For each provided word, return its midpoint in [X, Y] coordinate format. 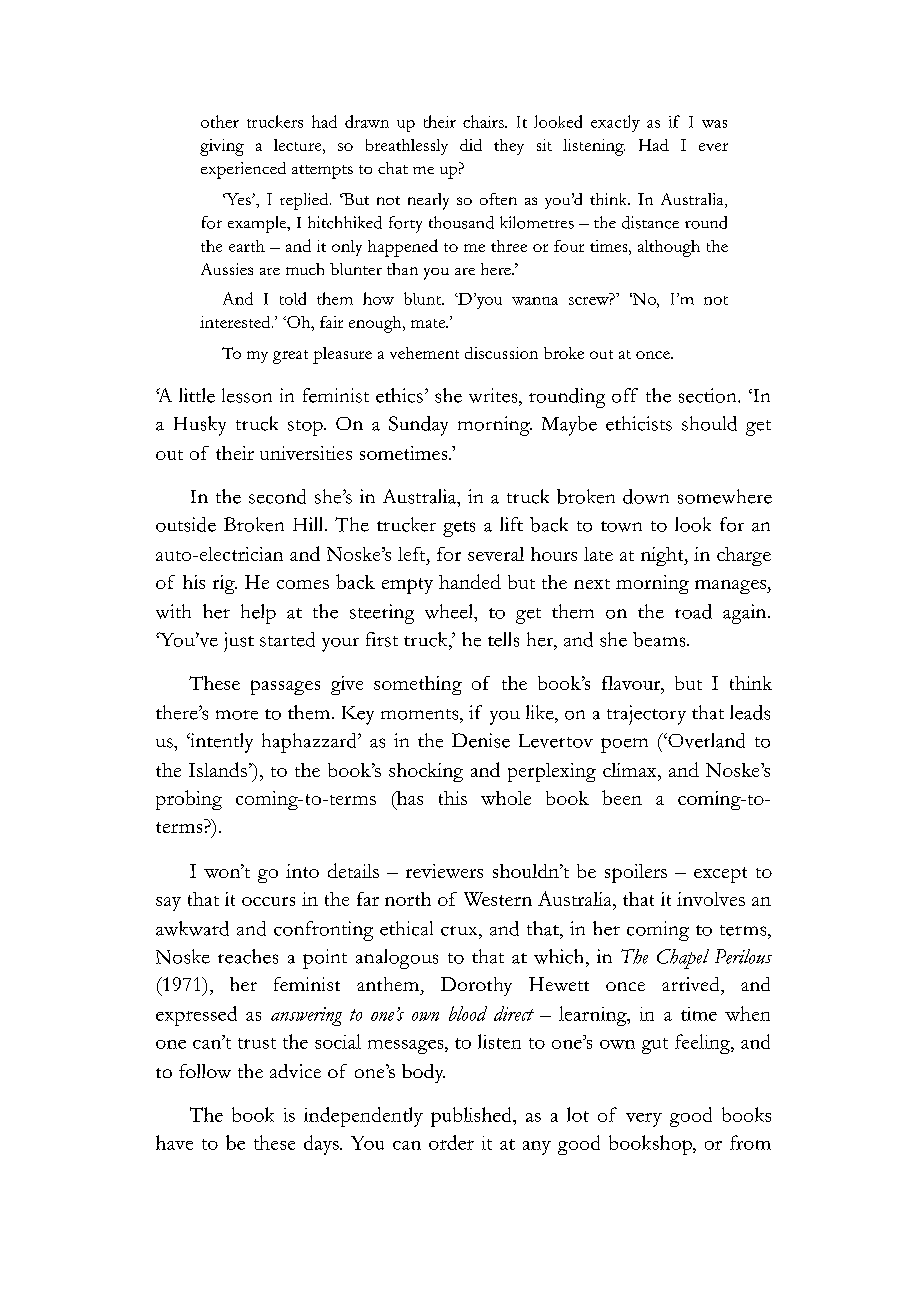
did [471, 145]
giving [222, 147]
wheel [450, 611]
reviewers [444, 871]
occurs [268, 901]
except [720, 875]
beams [660, 639]
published [472, 1117]
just [239, 642]
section [709, 395]
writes [494, 395]
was [714, 124]
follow [205, 1071]
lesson [247, 395]
